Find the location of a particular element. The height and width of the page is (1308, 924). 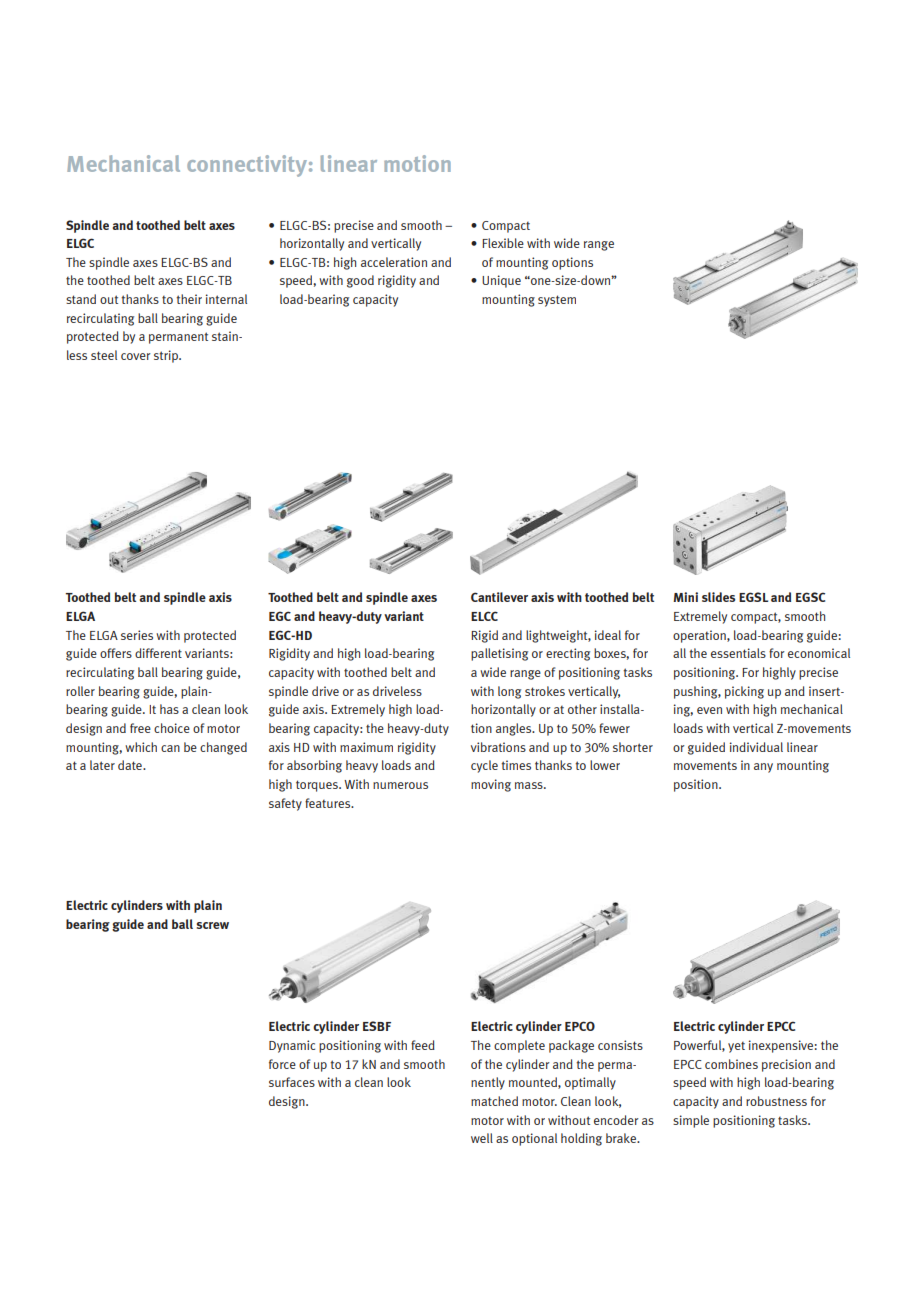

screw is located at coordinates (212, 925).
